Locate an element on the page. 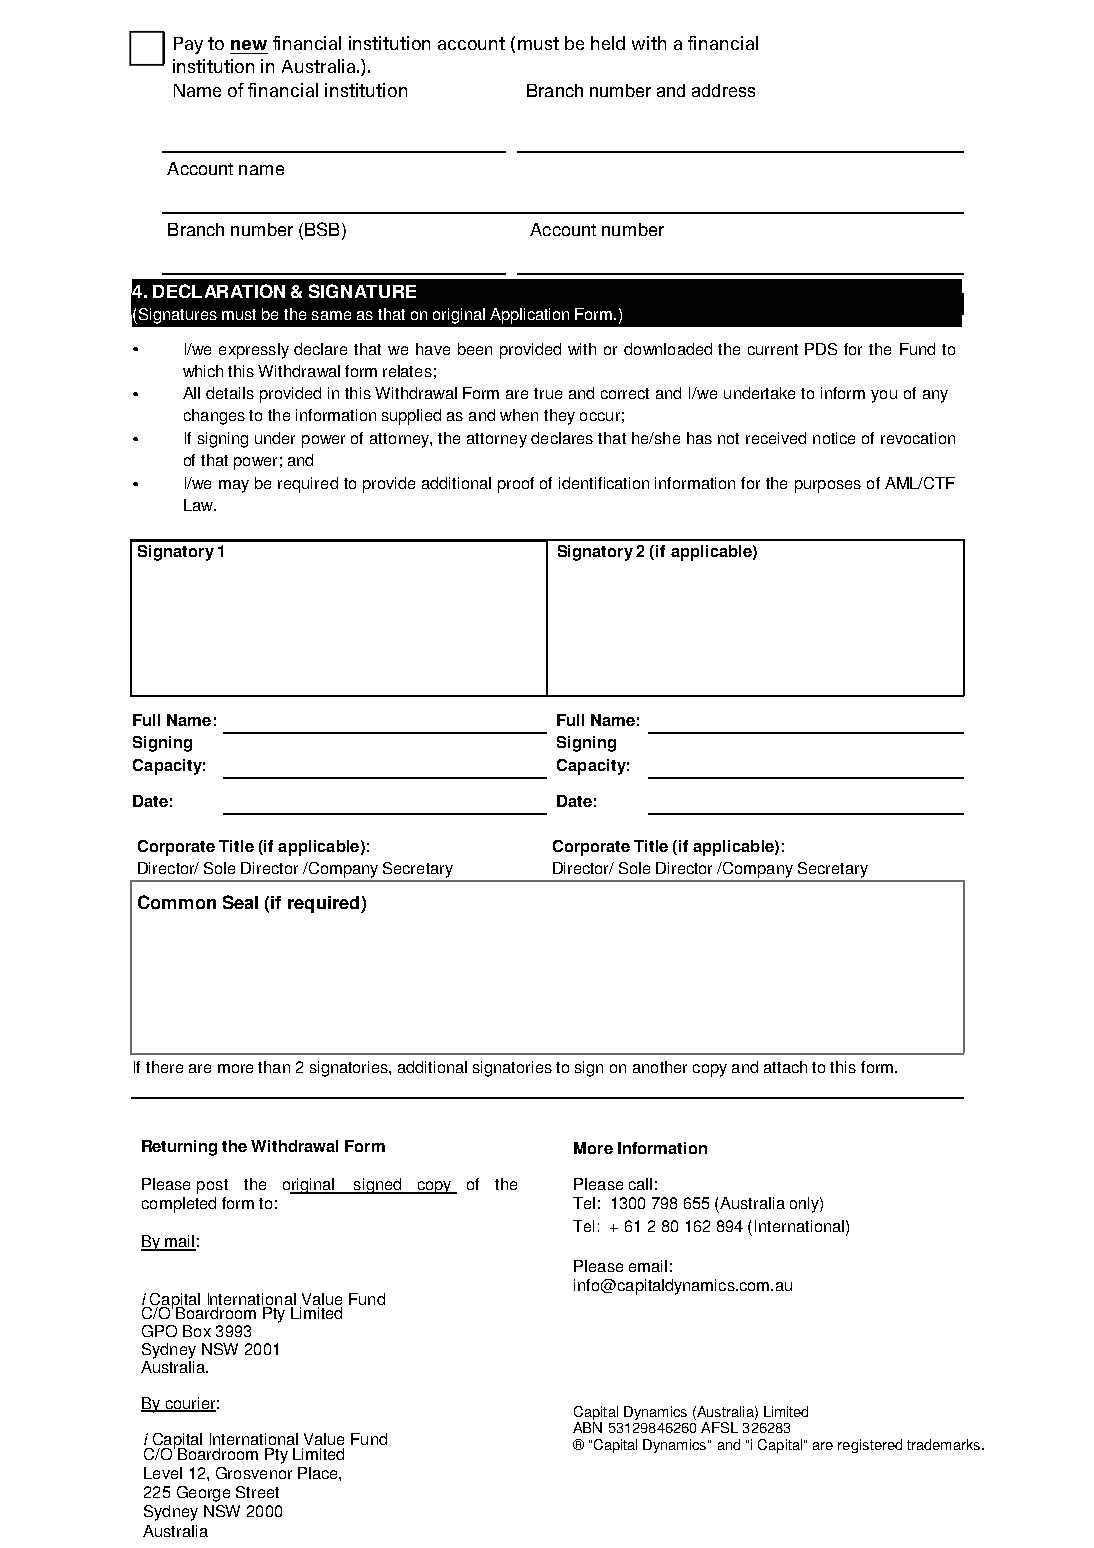 This page has height=1548, width=1094. attach is located at coordinates (785, 1067).
